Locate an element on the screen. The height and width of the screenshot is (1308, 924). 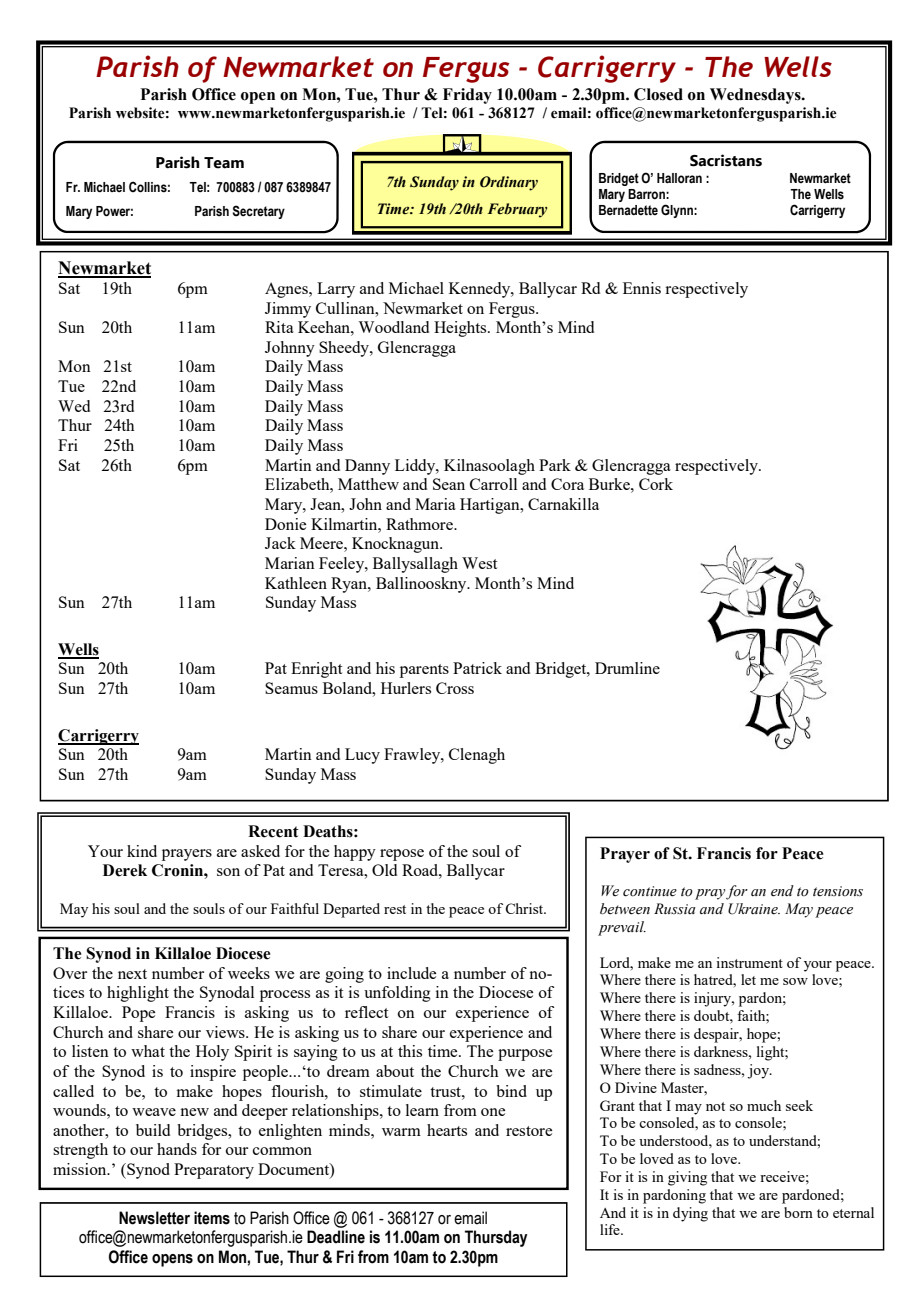
hearts is located at coordinates (447, 1130).
